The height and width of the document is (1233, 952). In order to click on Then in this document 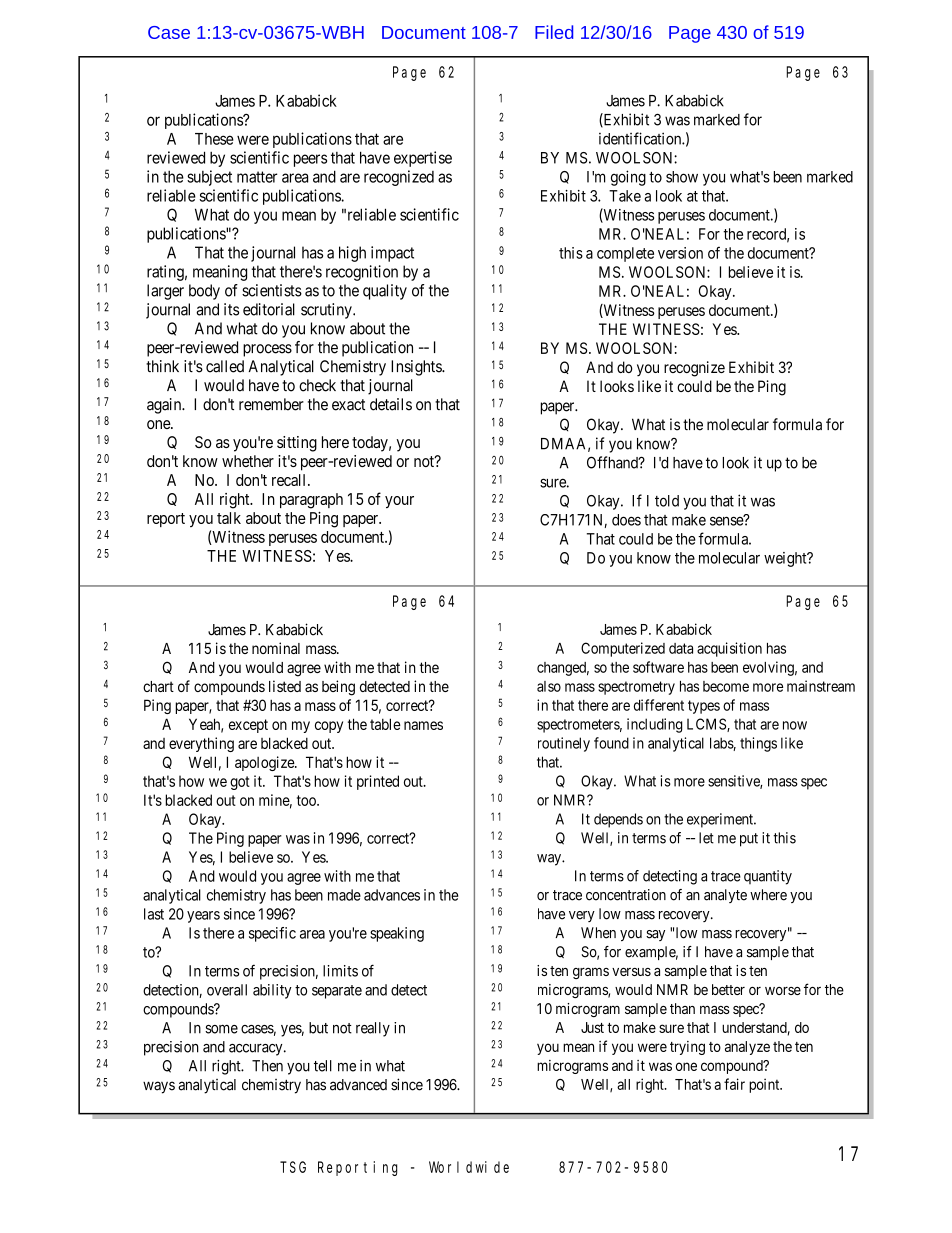, I will do `click(267, 1066)`.
